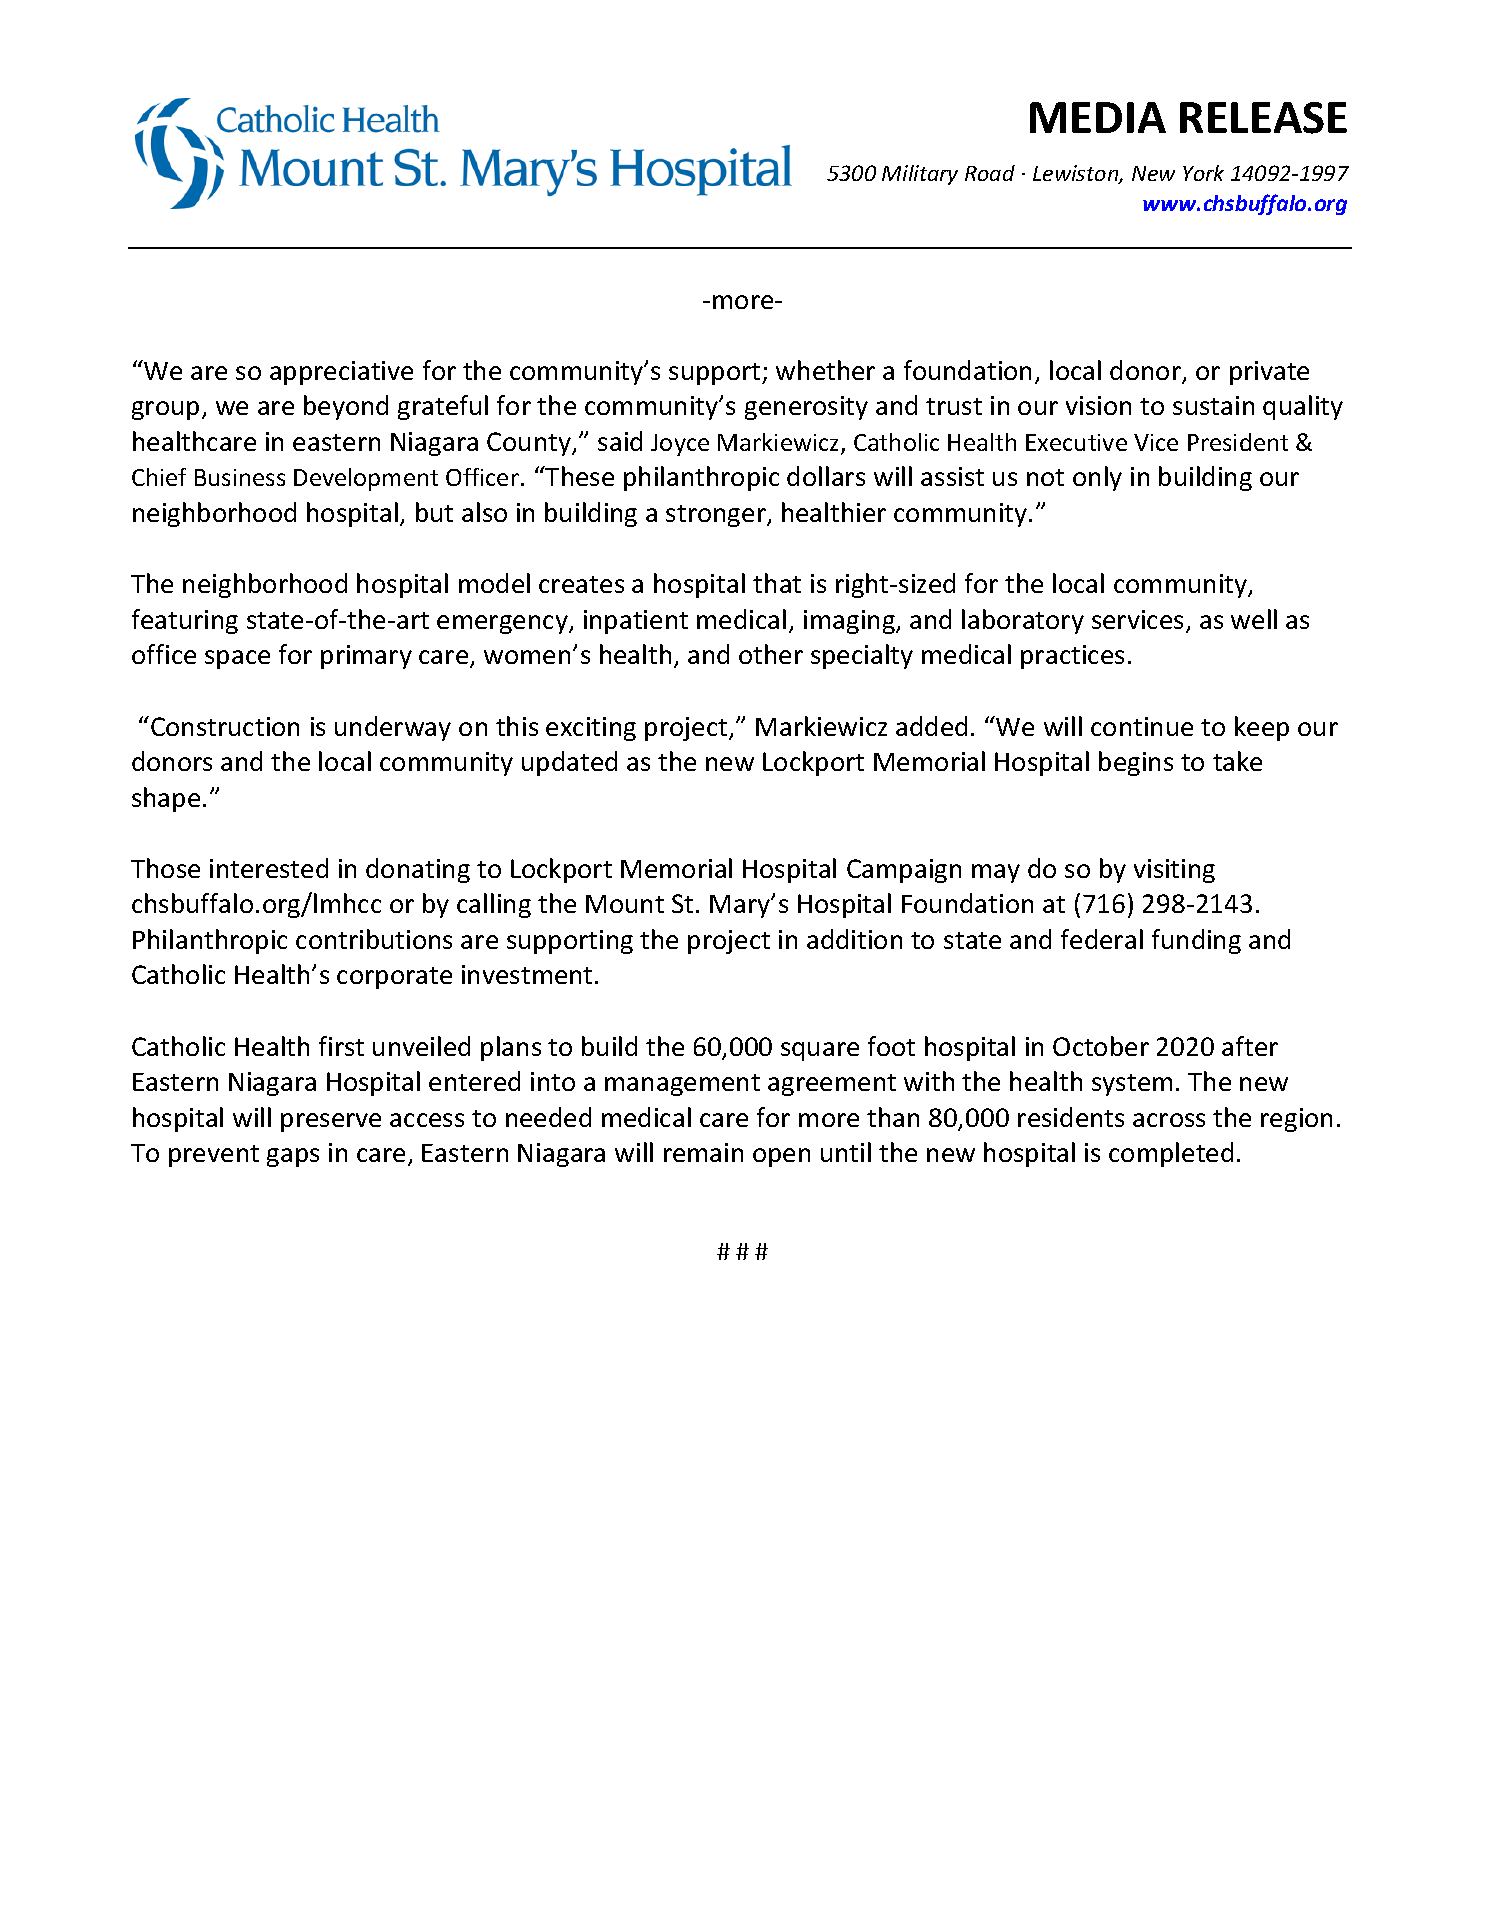 The width and height of the image is (1486, 1923). I want to click on Business, so click(240, 477).
